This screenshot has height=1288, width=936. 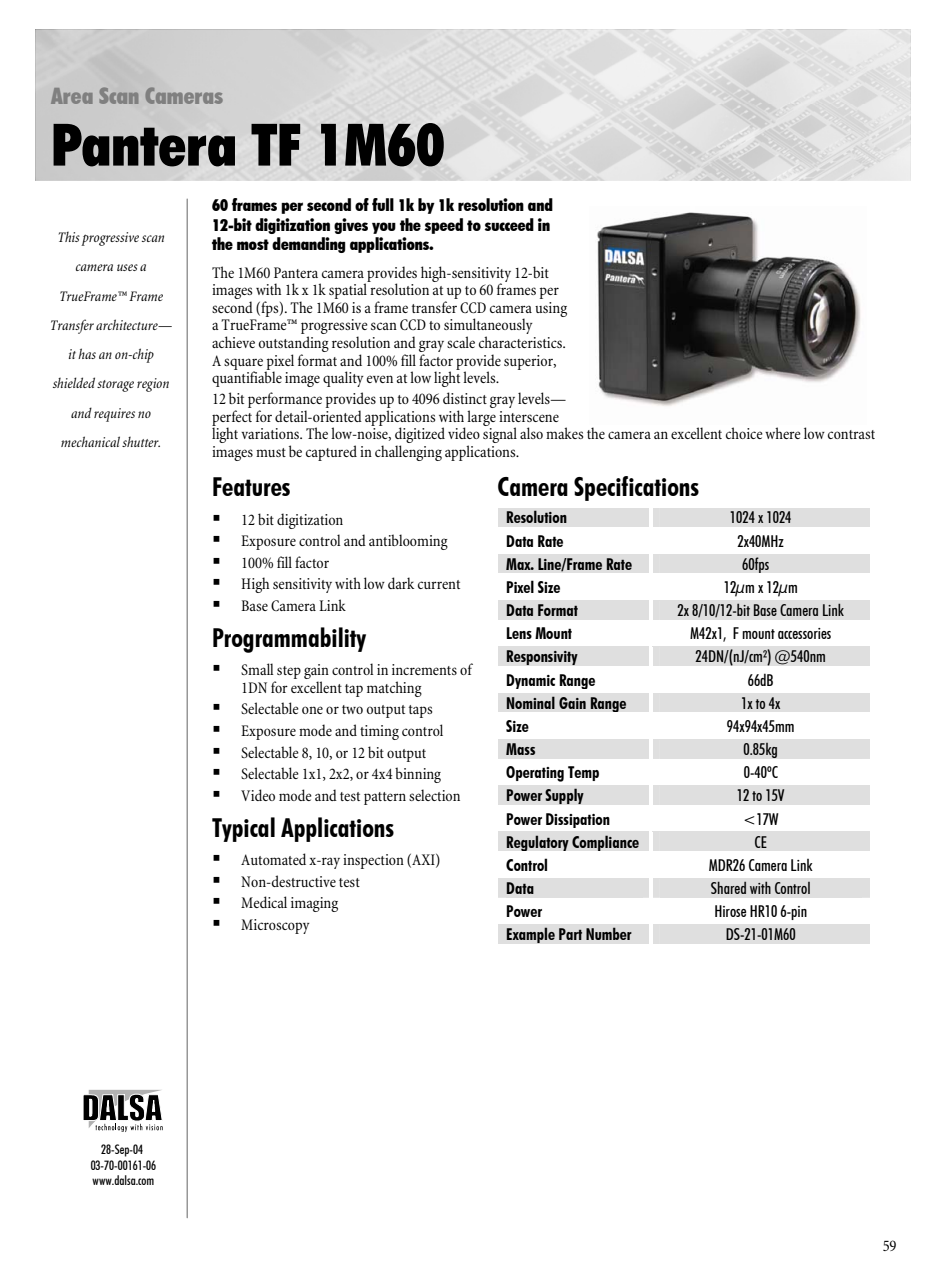 I want to click on full, so click(x=383, y=204).
